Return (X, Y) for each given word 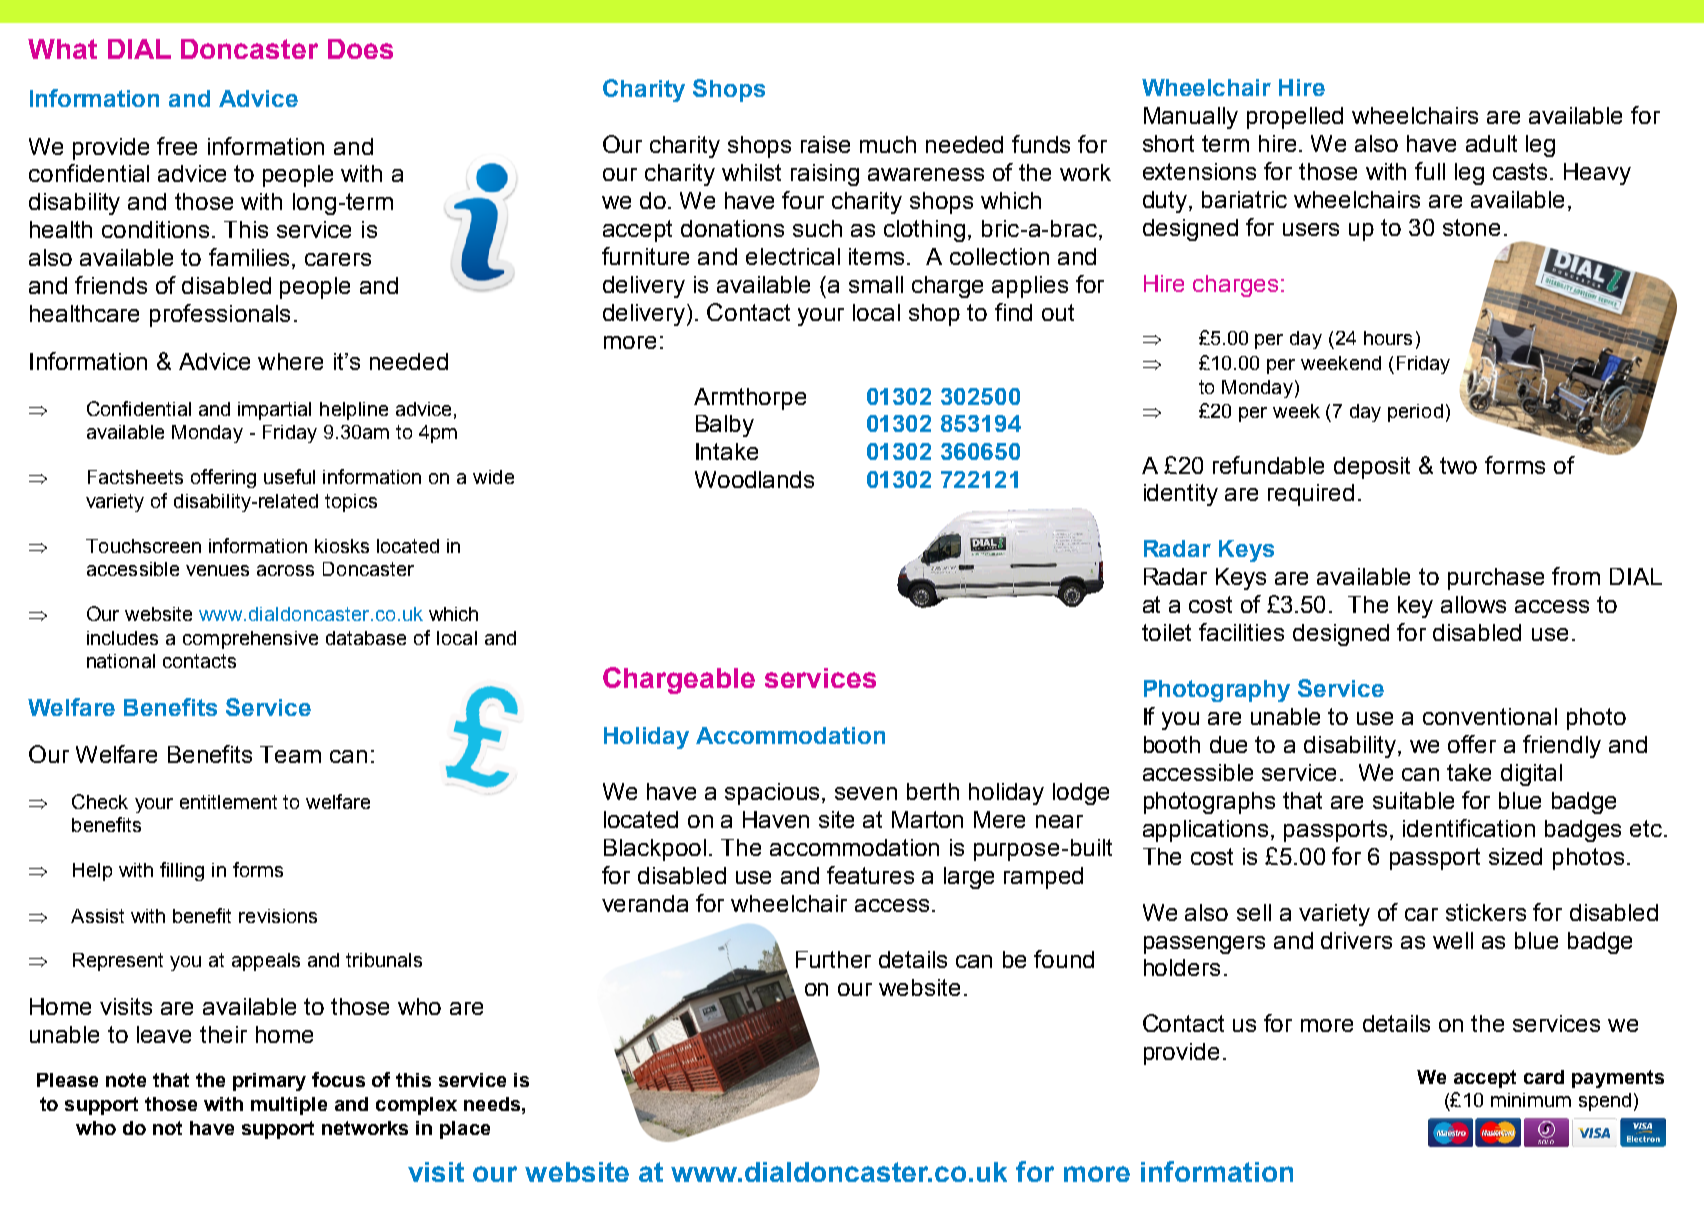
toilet (1166, 632)
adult (1491, 143)
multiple (289, 1106)
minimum (1531, 1100)
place (465, 1130)
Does (360, 49)
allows (1473, 604)
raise (825, 144)
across (285, 570)
